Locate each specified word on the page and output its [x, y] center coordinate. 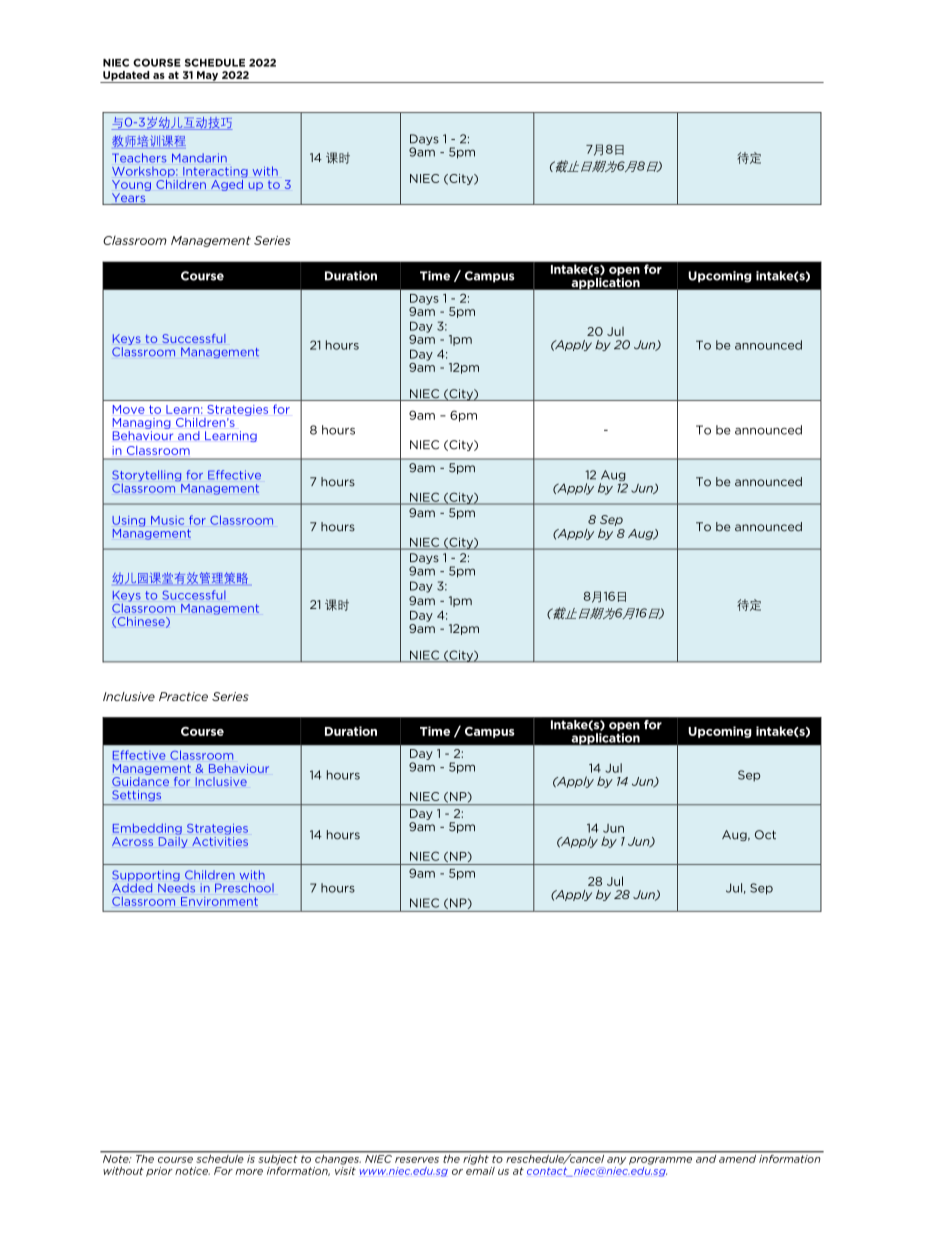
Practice [183, 696]
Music [167, 520]
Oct [765, 835]
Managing [142, 423]
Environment [219, 901]
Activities [220, 840]
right [476, 1158]
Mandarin [199, 158]
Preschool [244, 888]
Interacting [215, 172]
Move [129, 409]
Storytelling [146, 477]
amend [737, 1157]
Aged [228, 184]
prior [159, 1172]
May [208, 77]
